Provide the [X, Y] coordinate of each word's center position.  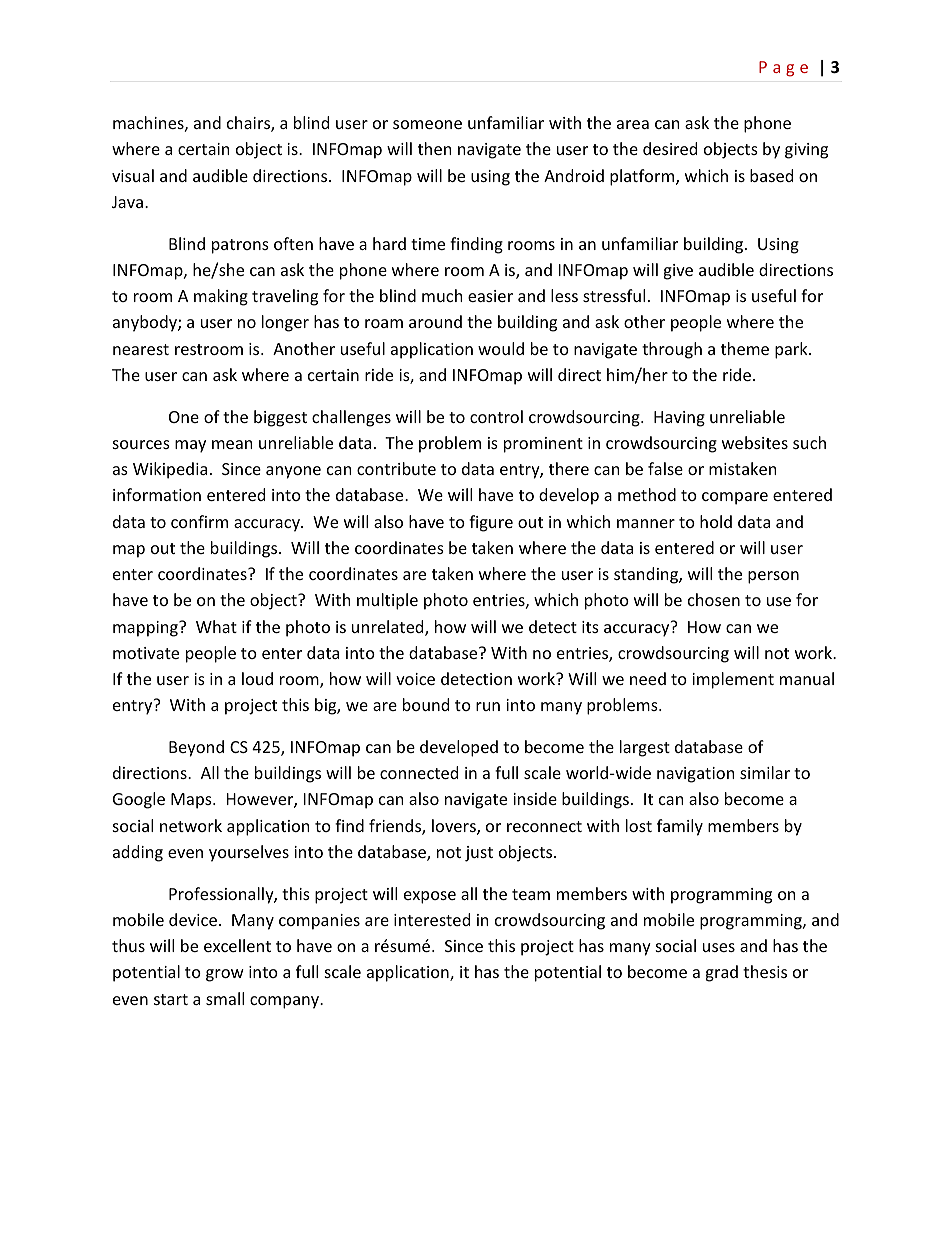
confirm [199, 521]
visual [133, 175]
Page [783, 69]
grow [225, 975]
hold [716, 521]
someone [427, 124]
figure [491, 523]
